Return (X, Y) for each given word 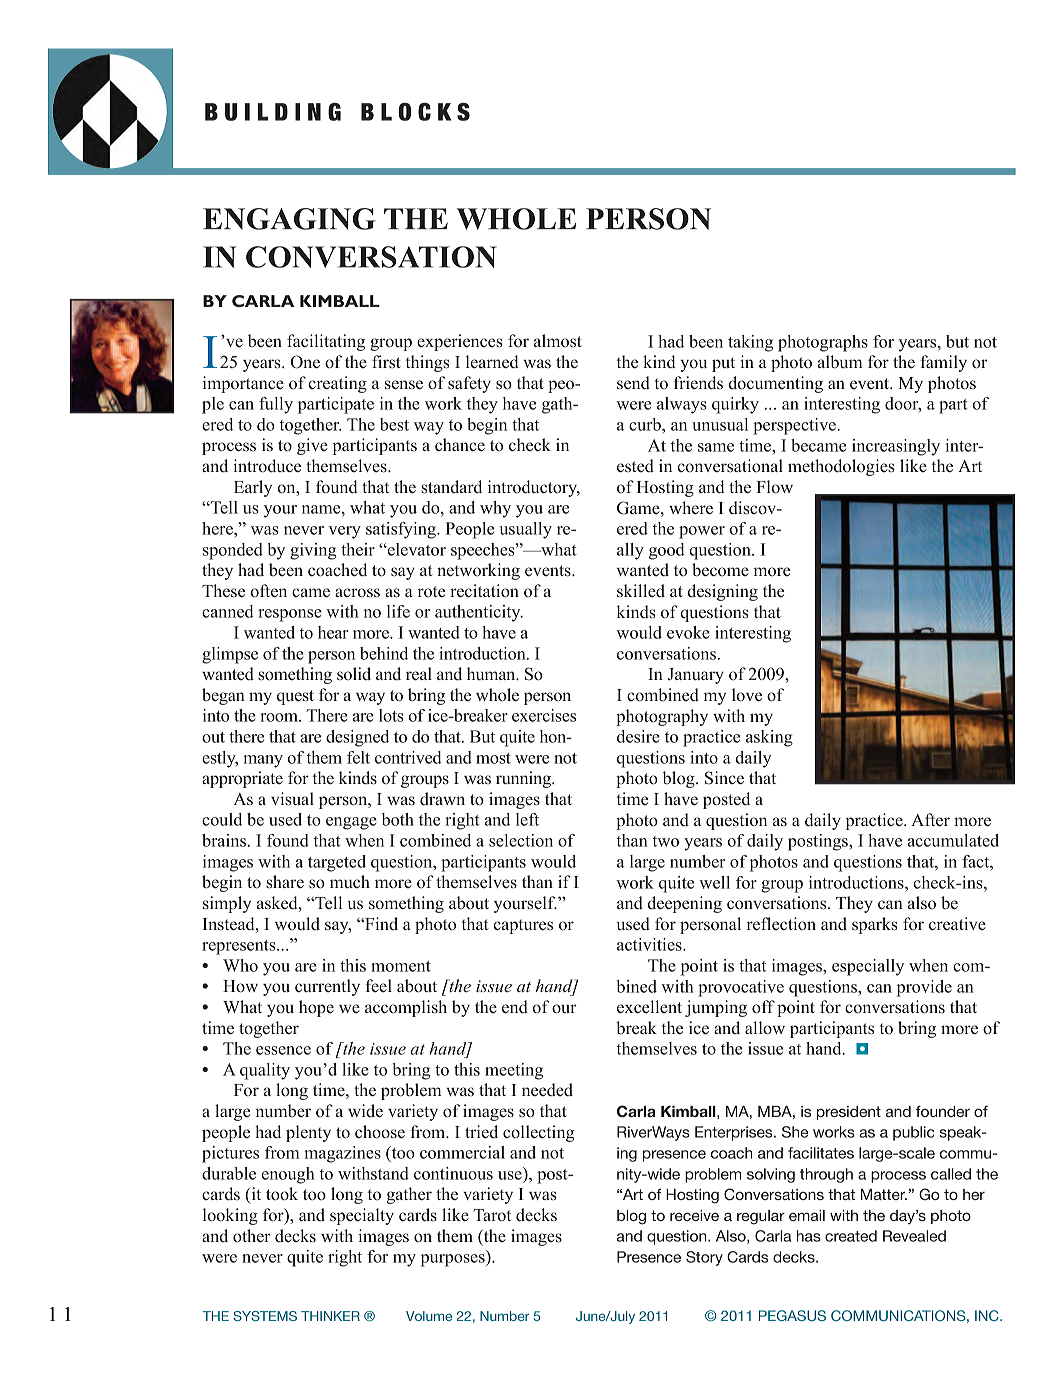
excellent (649, 1007)
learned (492, 362)
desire (638, 736)
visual (292, 799)
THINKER (330, 1316)
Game (639, 508)
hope (316, 1008)
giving (313, 551)
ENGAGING (289, 219)
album (840, 362)
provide (924, 988)
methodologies (841, 467)
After (930, 820)
